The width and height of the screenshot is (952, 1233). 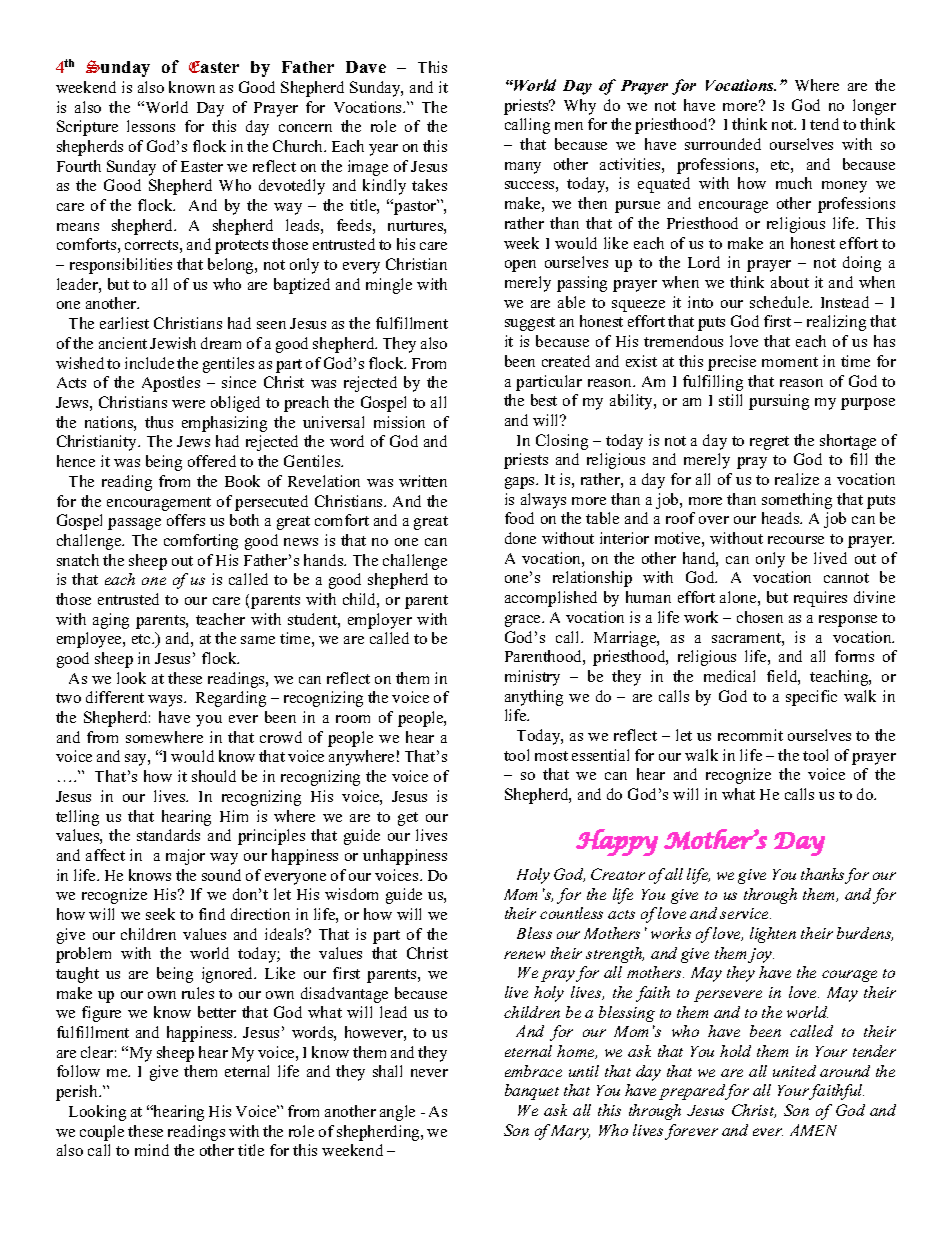 What do you see at coordinates (532, 1092) in the screenshot?
I see `banquet` at bounding box center [532, 1092].
